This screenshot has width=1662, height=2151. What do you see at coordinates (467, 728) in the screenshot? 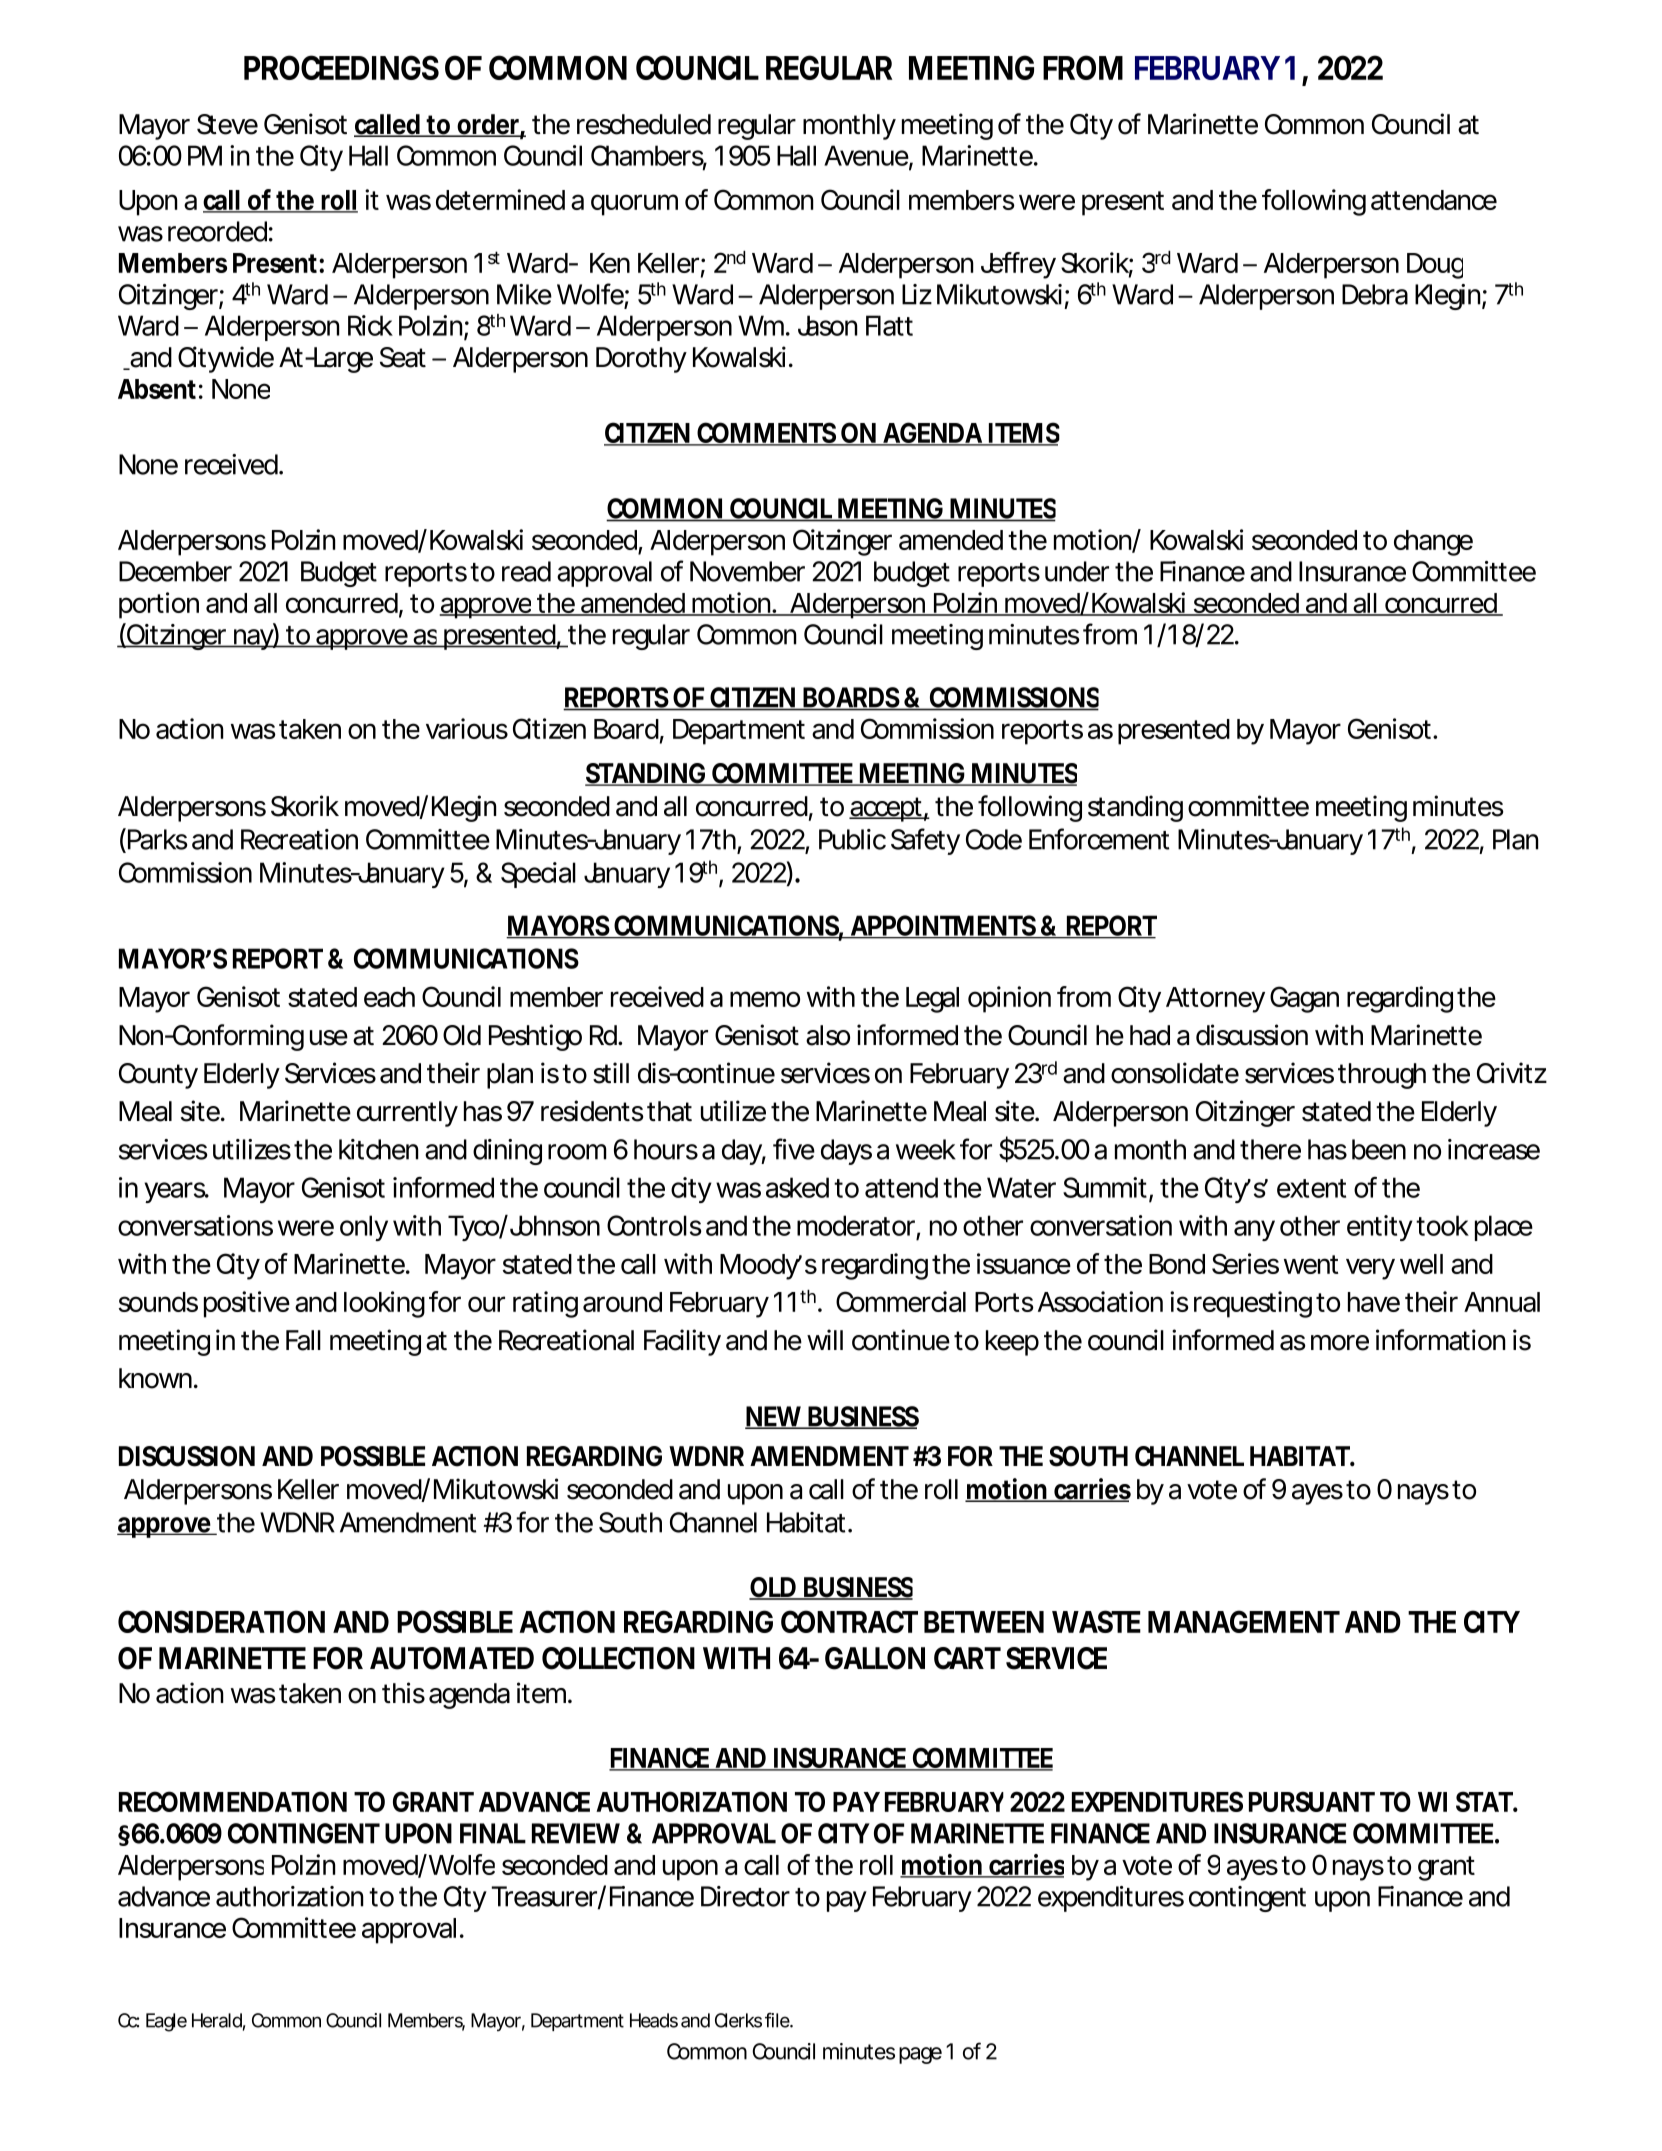
I see `various` at bounding box center [467, 728].
